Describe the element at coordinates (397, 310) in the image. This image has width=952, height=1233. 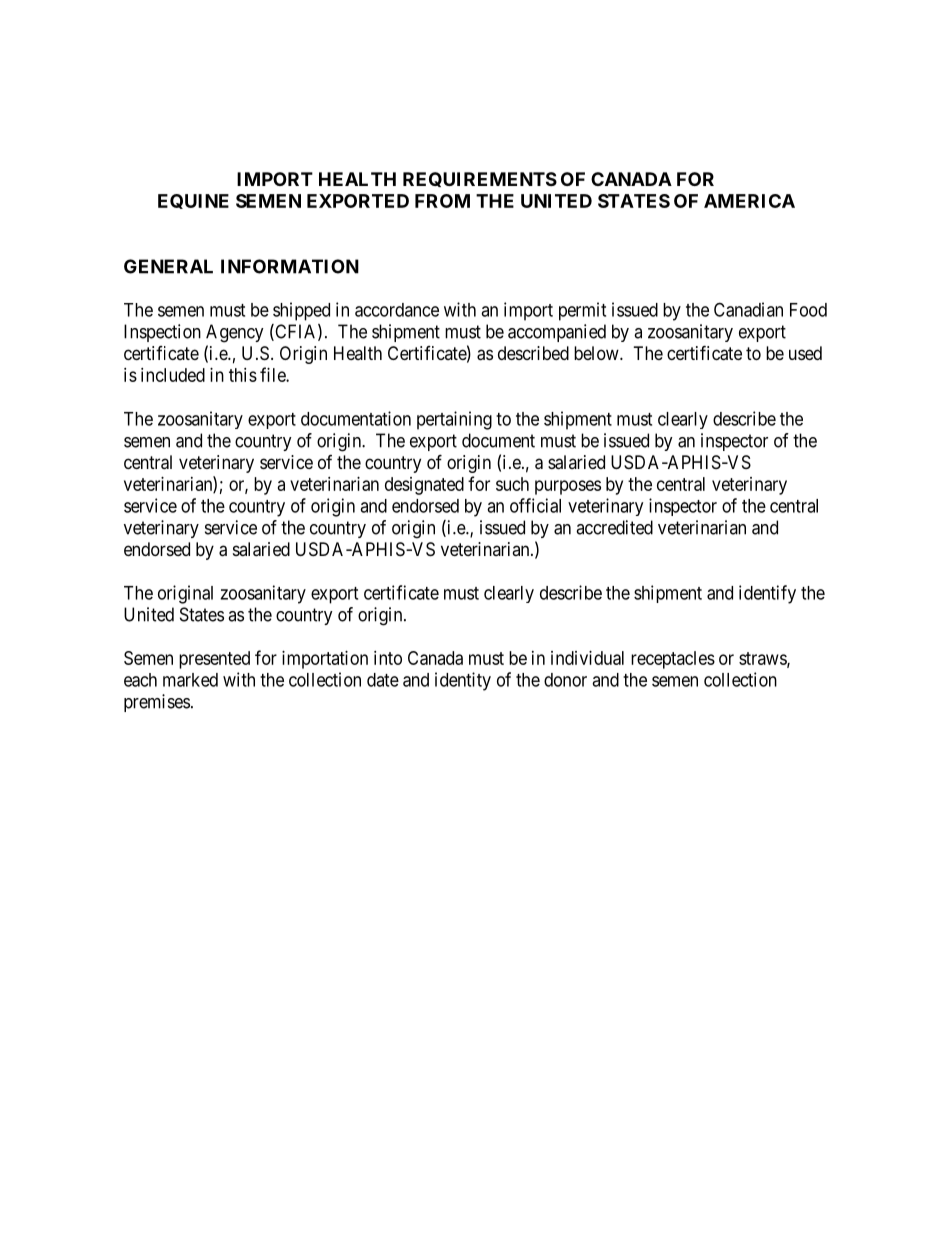
I see `accordance` at that location.
